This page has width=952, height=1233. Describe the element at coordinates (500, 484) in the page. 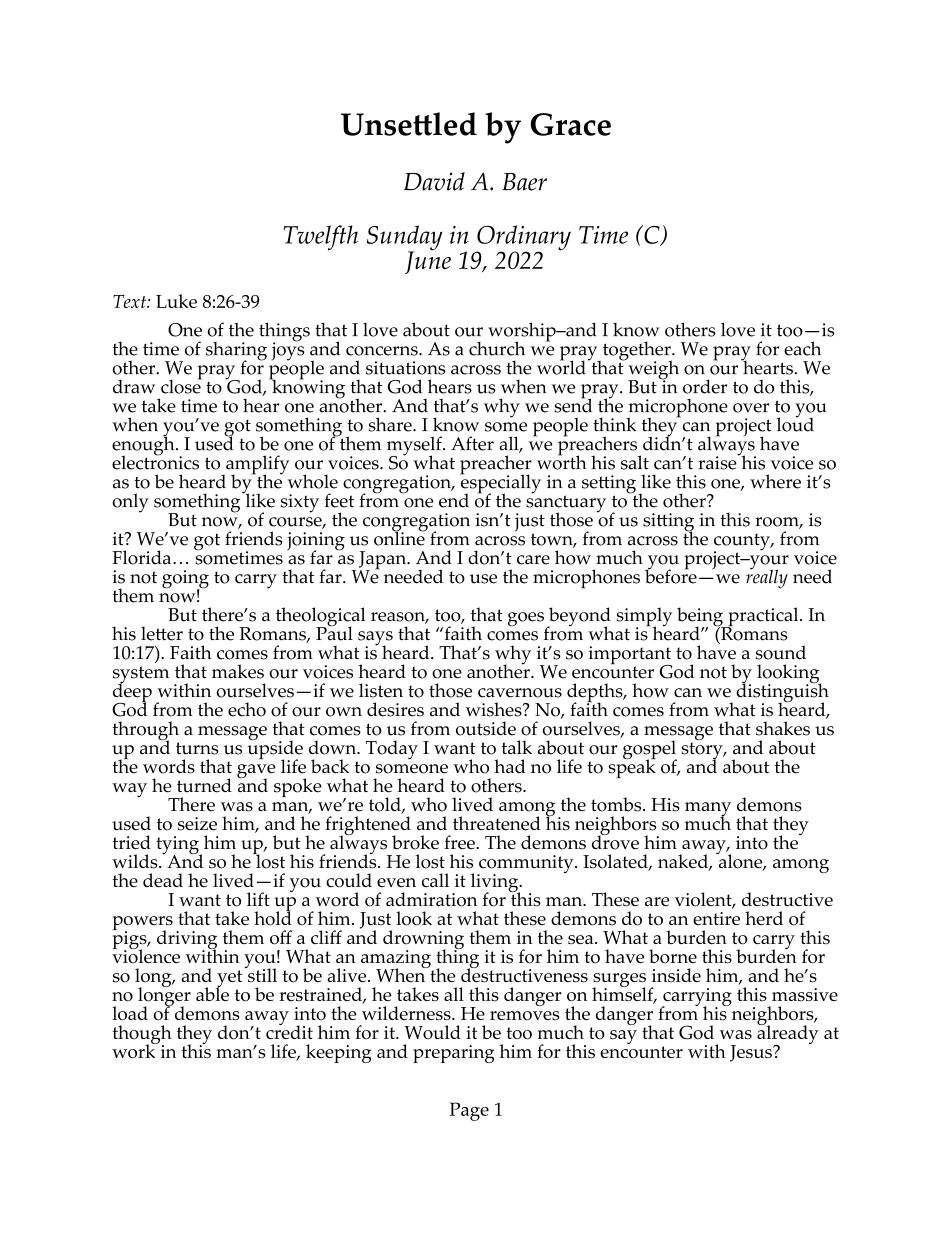

I see `especially` at that location.
